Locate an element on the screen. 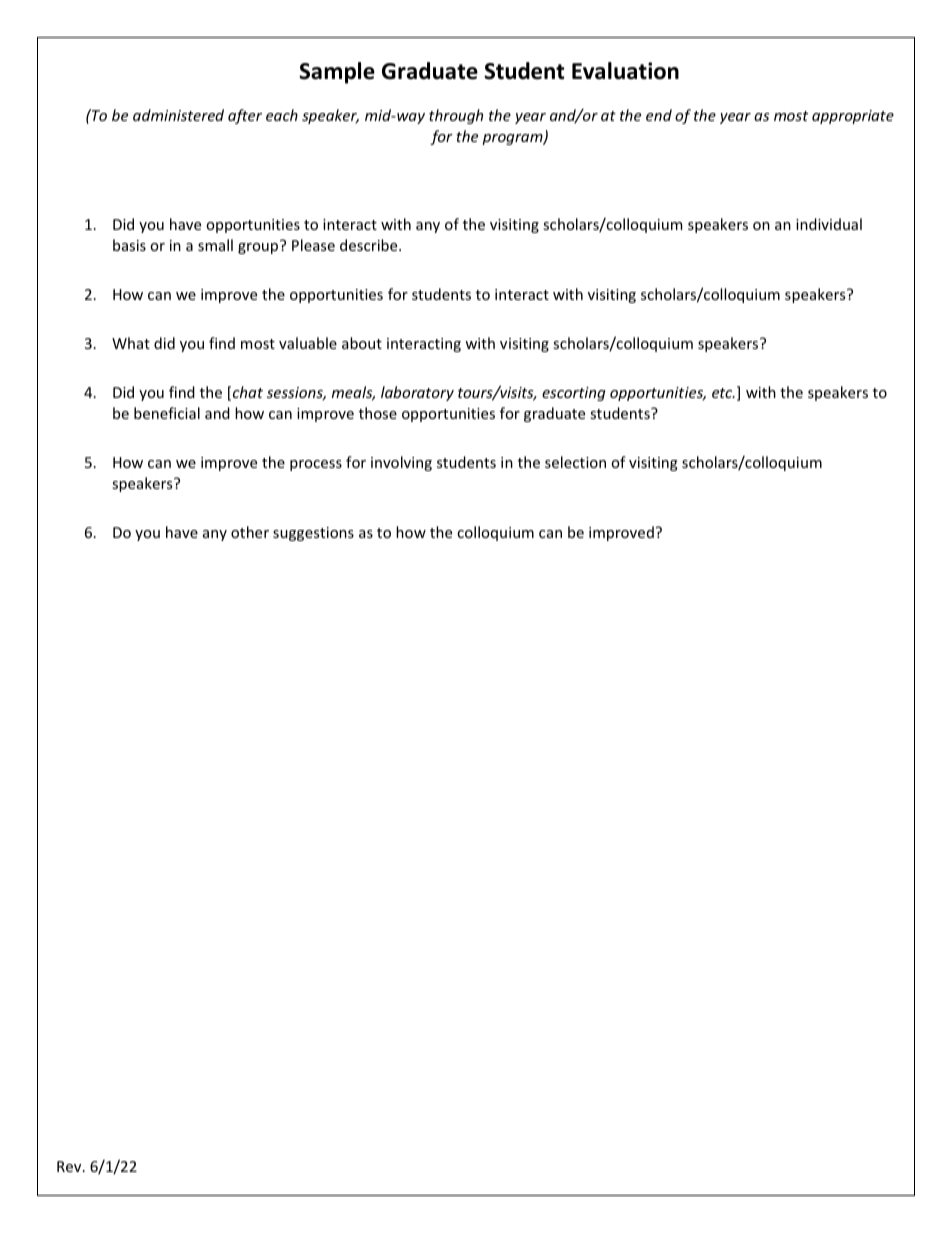 The height and width of the screenshot is (1233, 952). through is located at coordinates (456, 116).
